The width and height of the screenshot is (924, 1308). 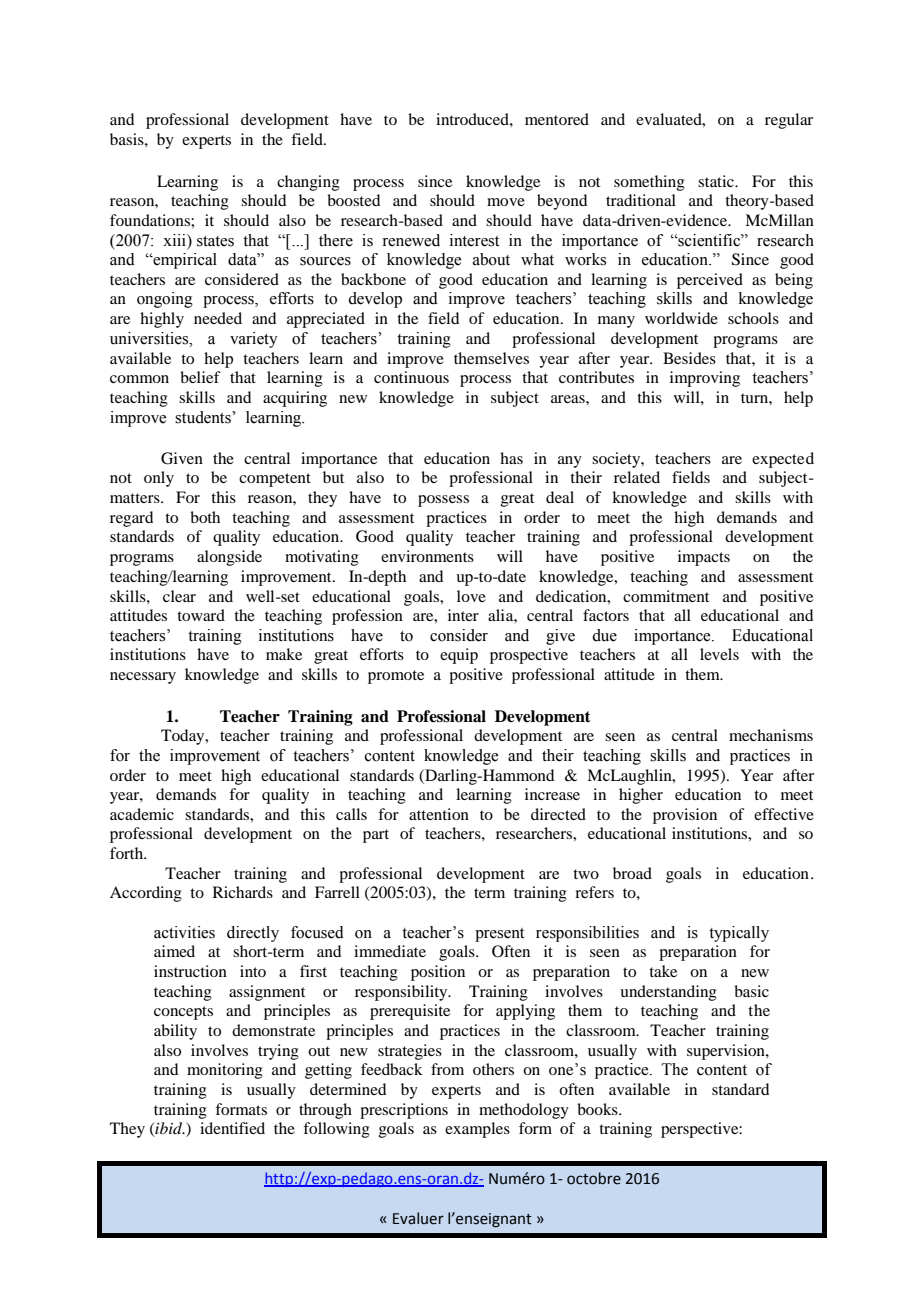 What do you see at coordinates (506, 202) in the screenshot?
I see `move` at bounding box center [506, 202].
